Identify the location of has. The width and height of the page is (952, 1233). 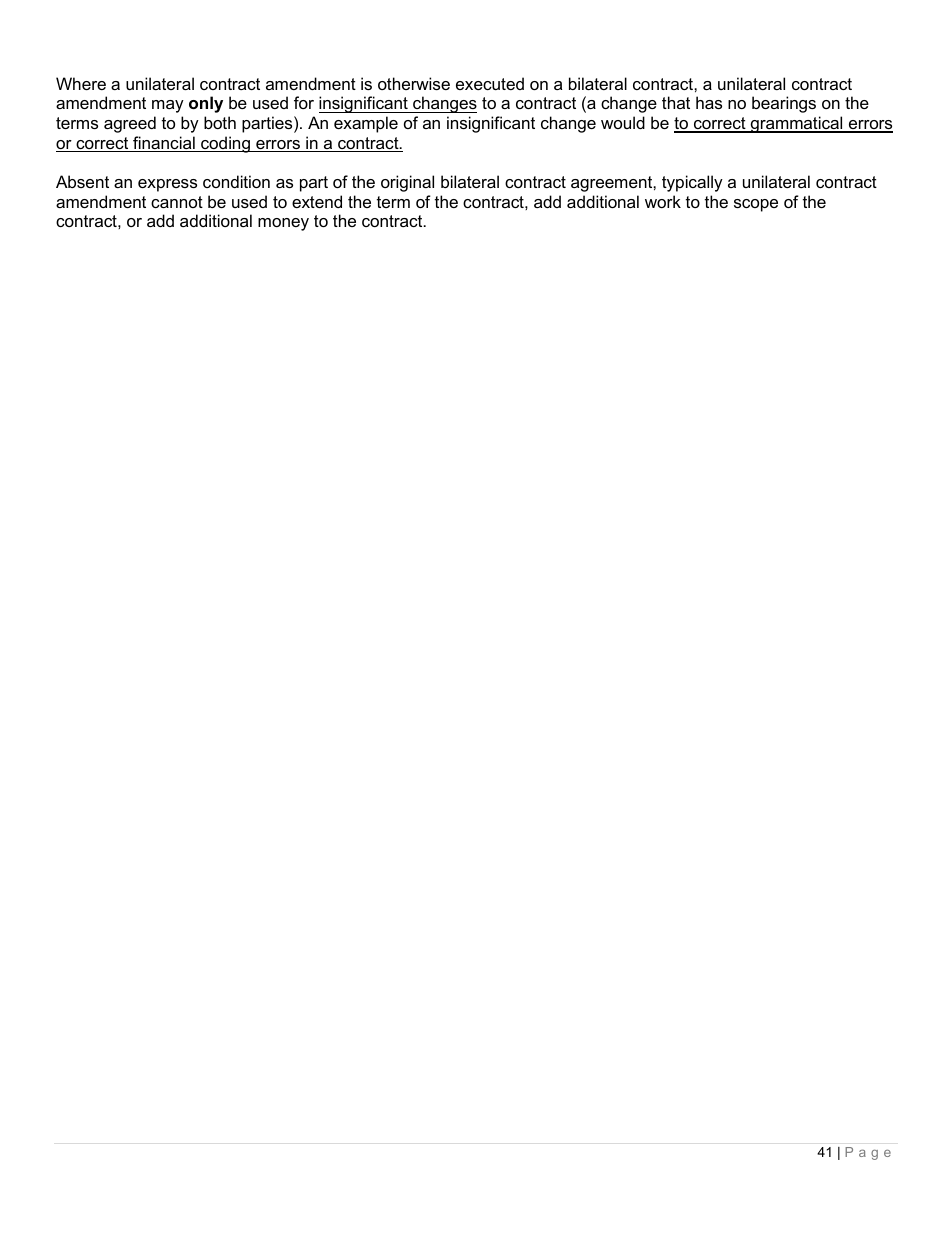
(709, 102).
